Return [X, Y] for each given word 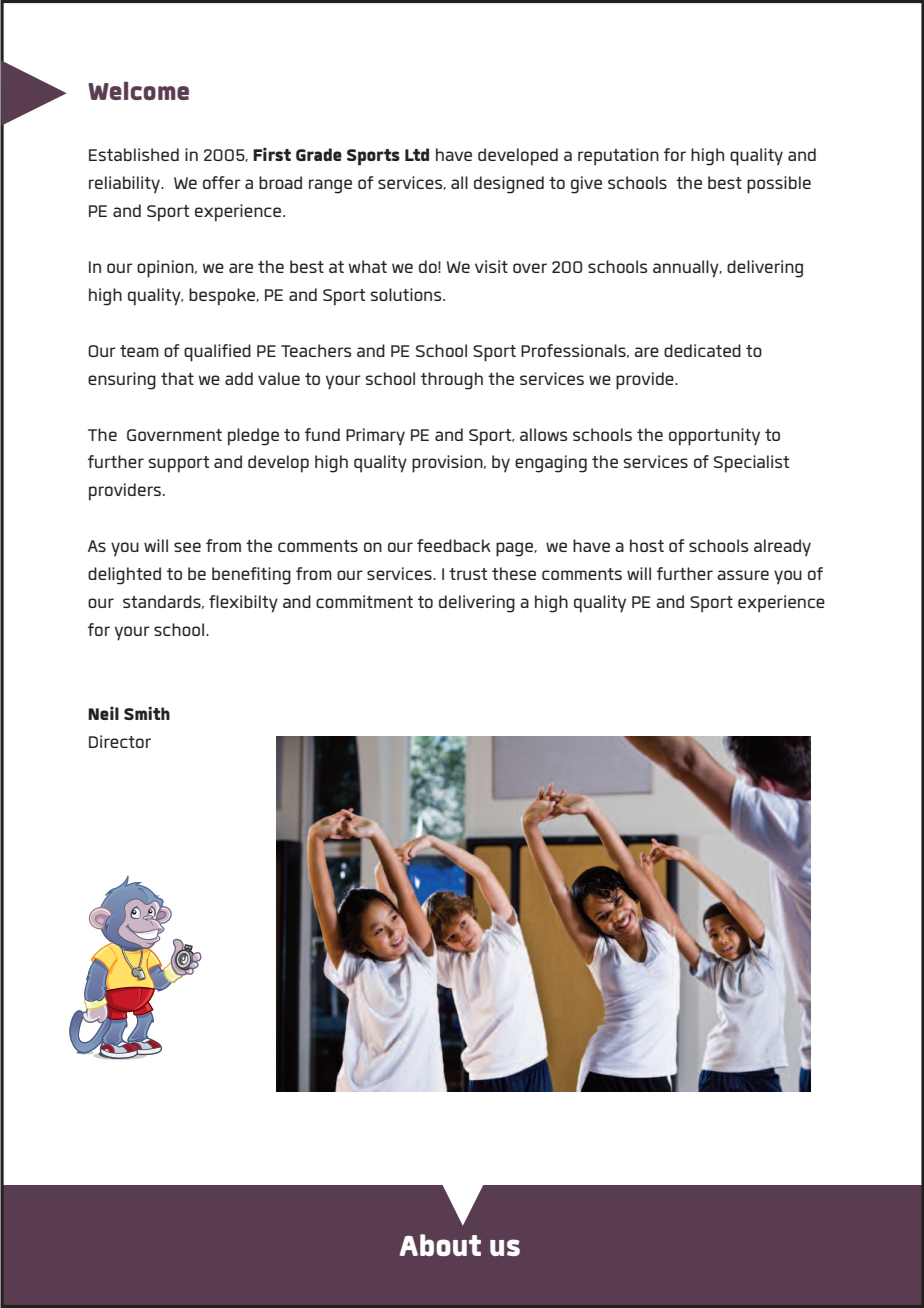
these [514, 573]
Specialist [751, 464]
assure [743, 575]
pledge [253, 437]
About [440, 1245]
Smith [147, 713]
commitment [364, 601]
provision [448, 464]
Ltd [417, 154]
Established [134, 154]
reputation [618, 157]
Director [120, 741]
